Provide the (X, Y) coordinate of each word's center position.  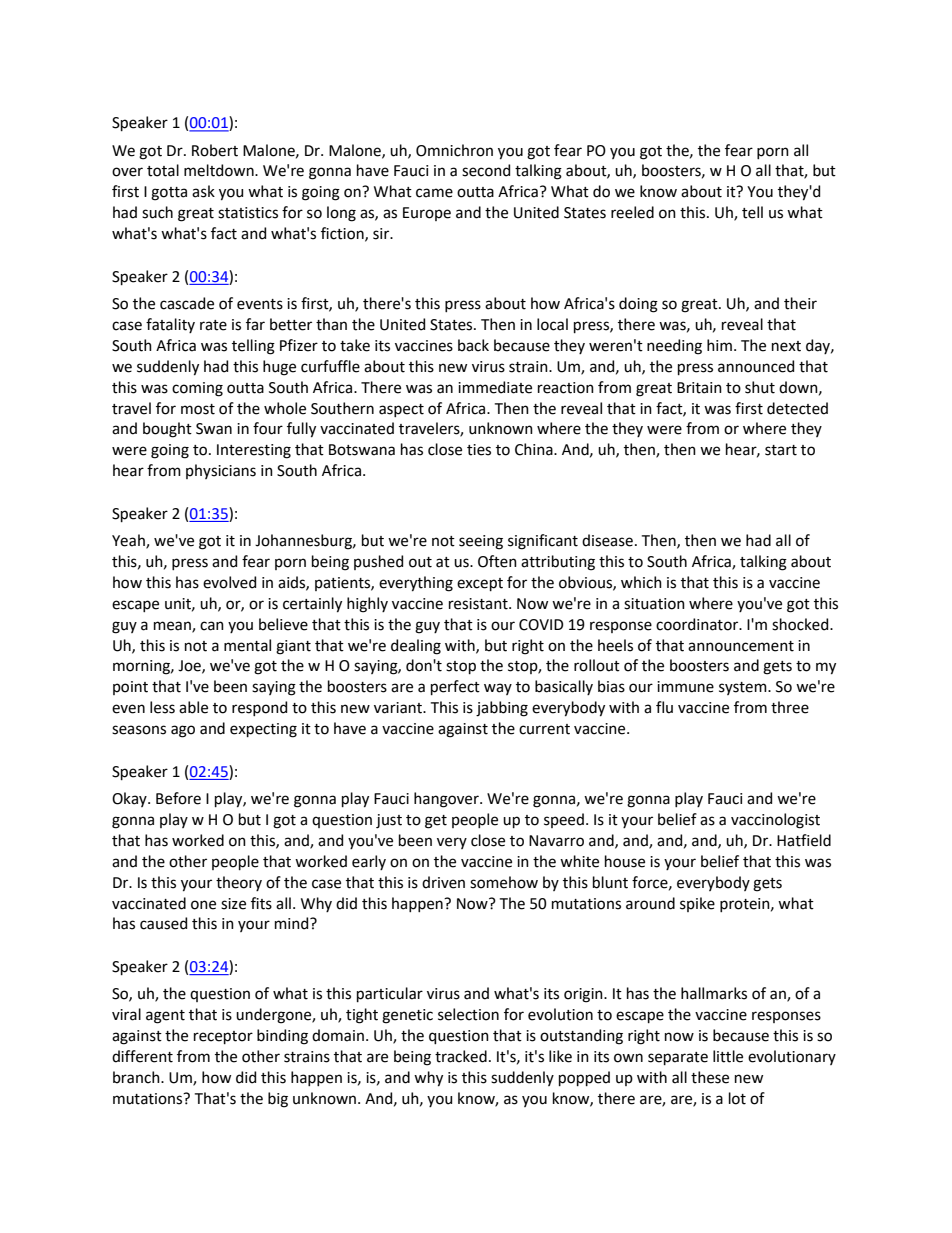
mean (173, 626)
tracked (461, 1056)
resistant (479, 604)
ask (203, 191)
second (486, 170)
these (710, 1077)
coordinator (698, 624)
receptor (223, 1037)
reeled (632, 212)
